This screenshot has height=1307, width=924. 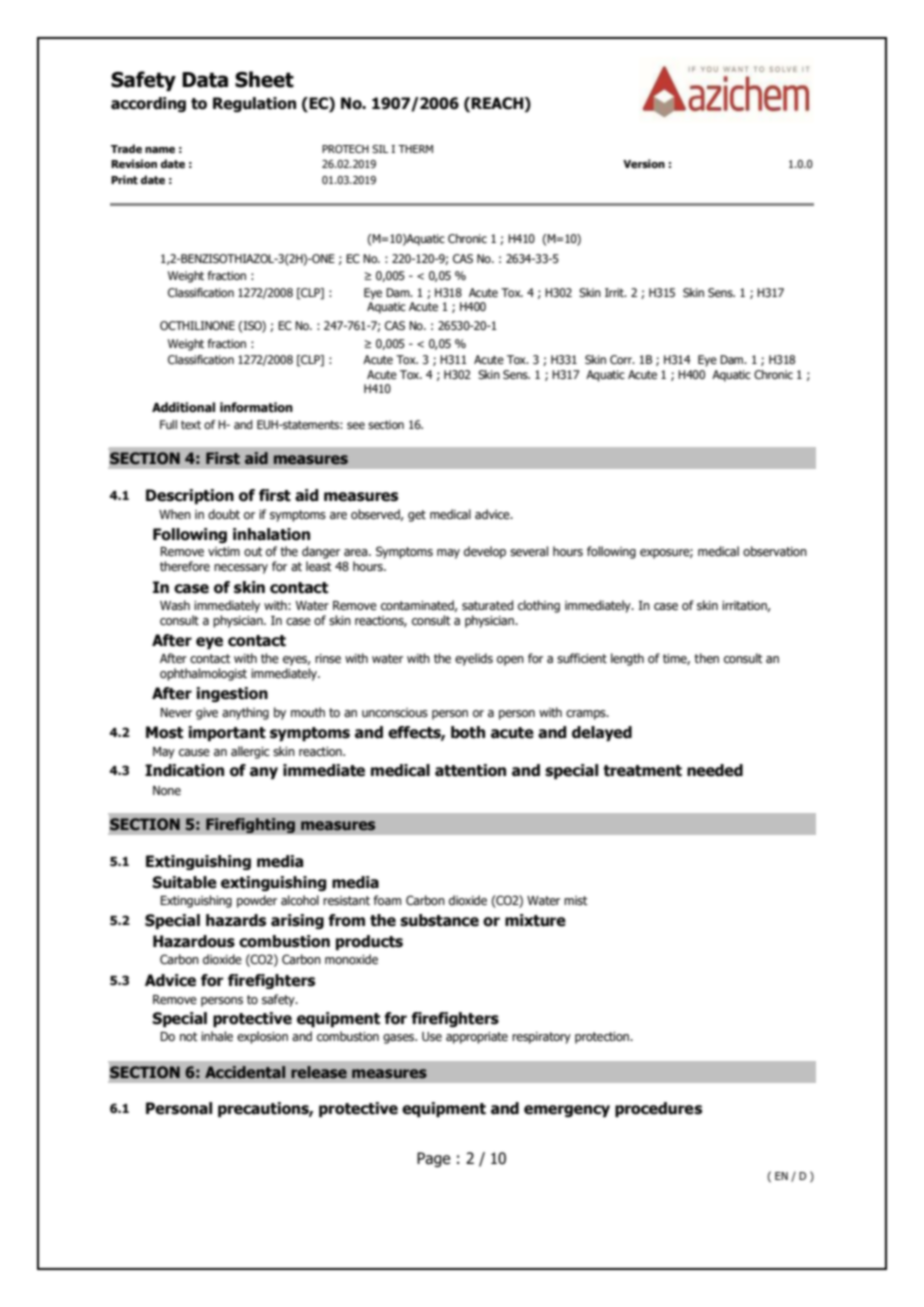 What do you see at coordinates (644, 163) in the screenshot?
I see `Version` at bounding box center [644, 163].
